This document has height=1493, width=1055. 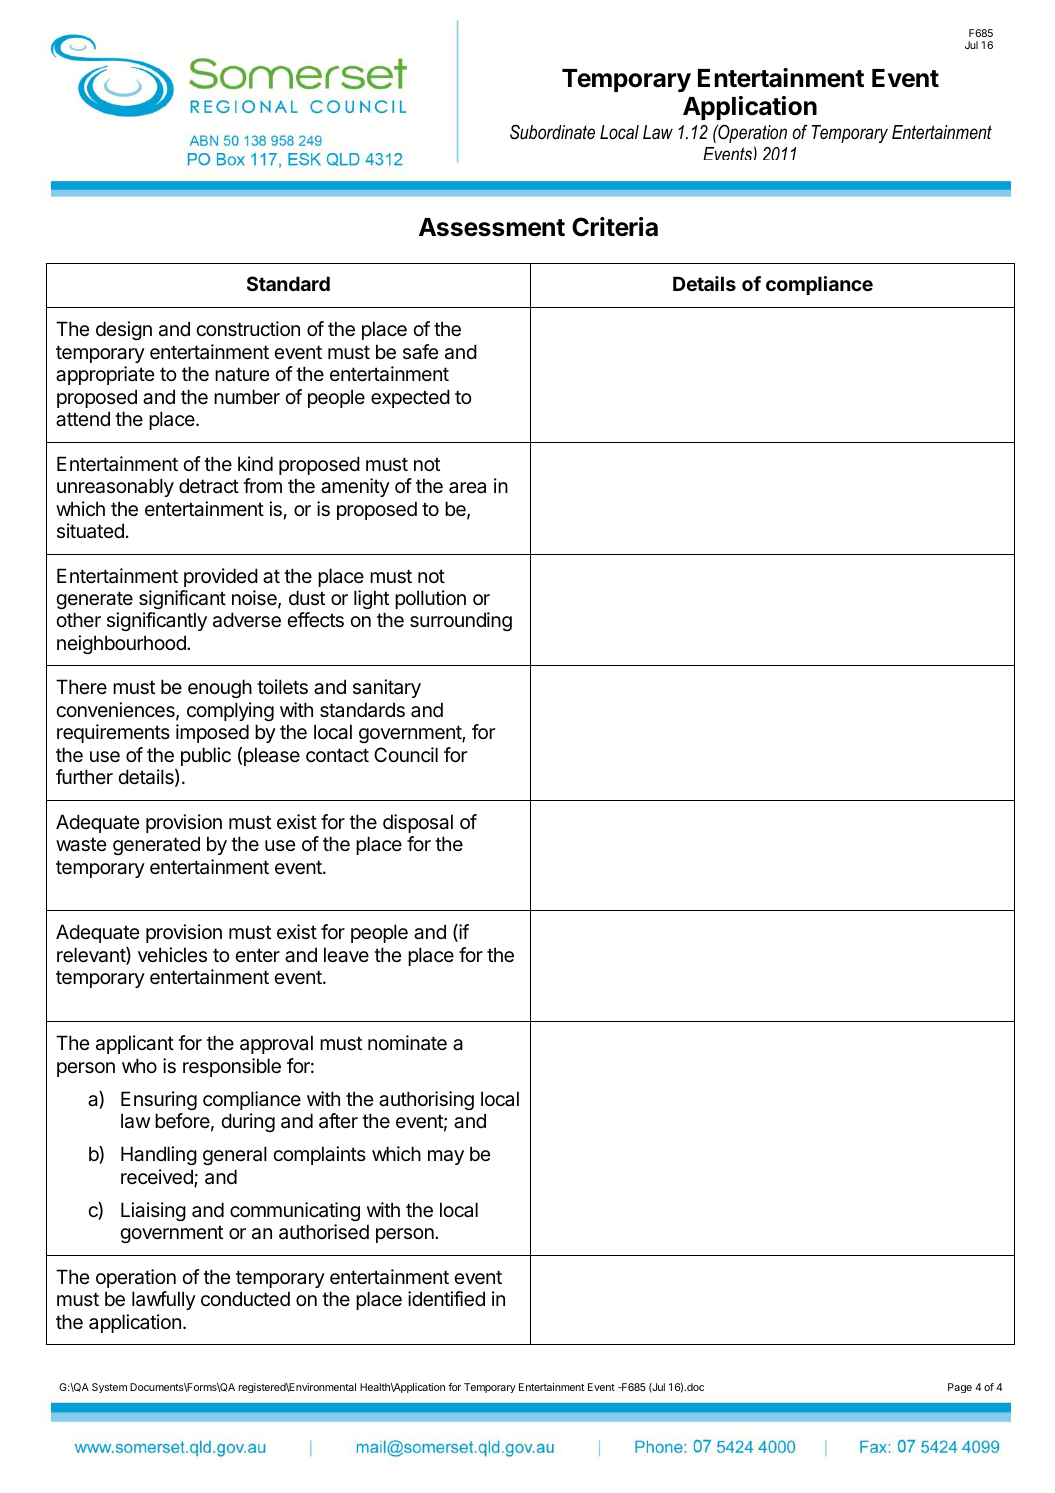 What do you see at coordinates (426, 1100) in the document?
I see `authorising` at bounding box center [426, 1100].
